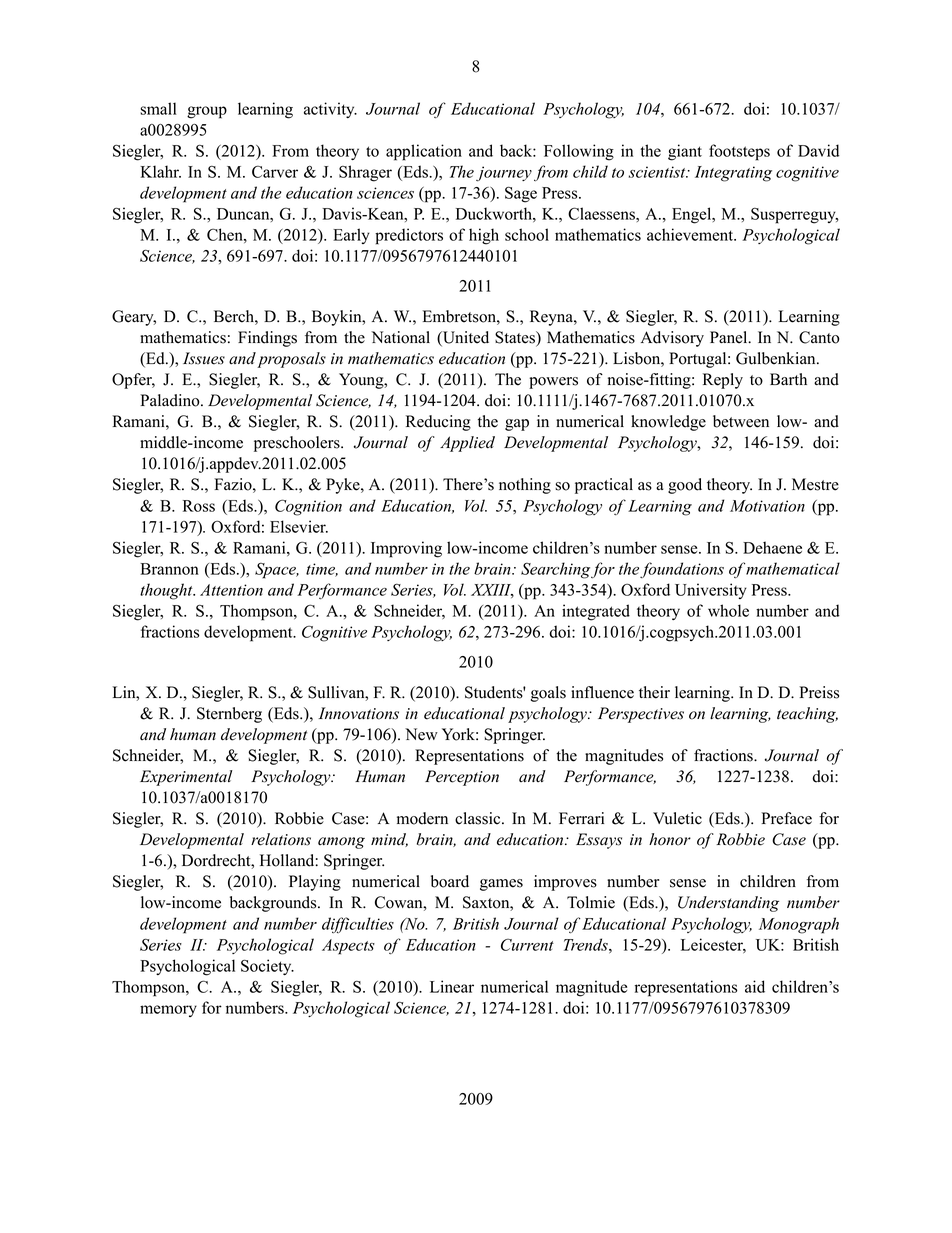  What do you see at coordinates (772, 547) in the image?
I see `Dehaene` at bounding box center [772, 547].
